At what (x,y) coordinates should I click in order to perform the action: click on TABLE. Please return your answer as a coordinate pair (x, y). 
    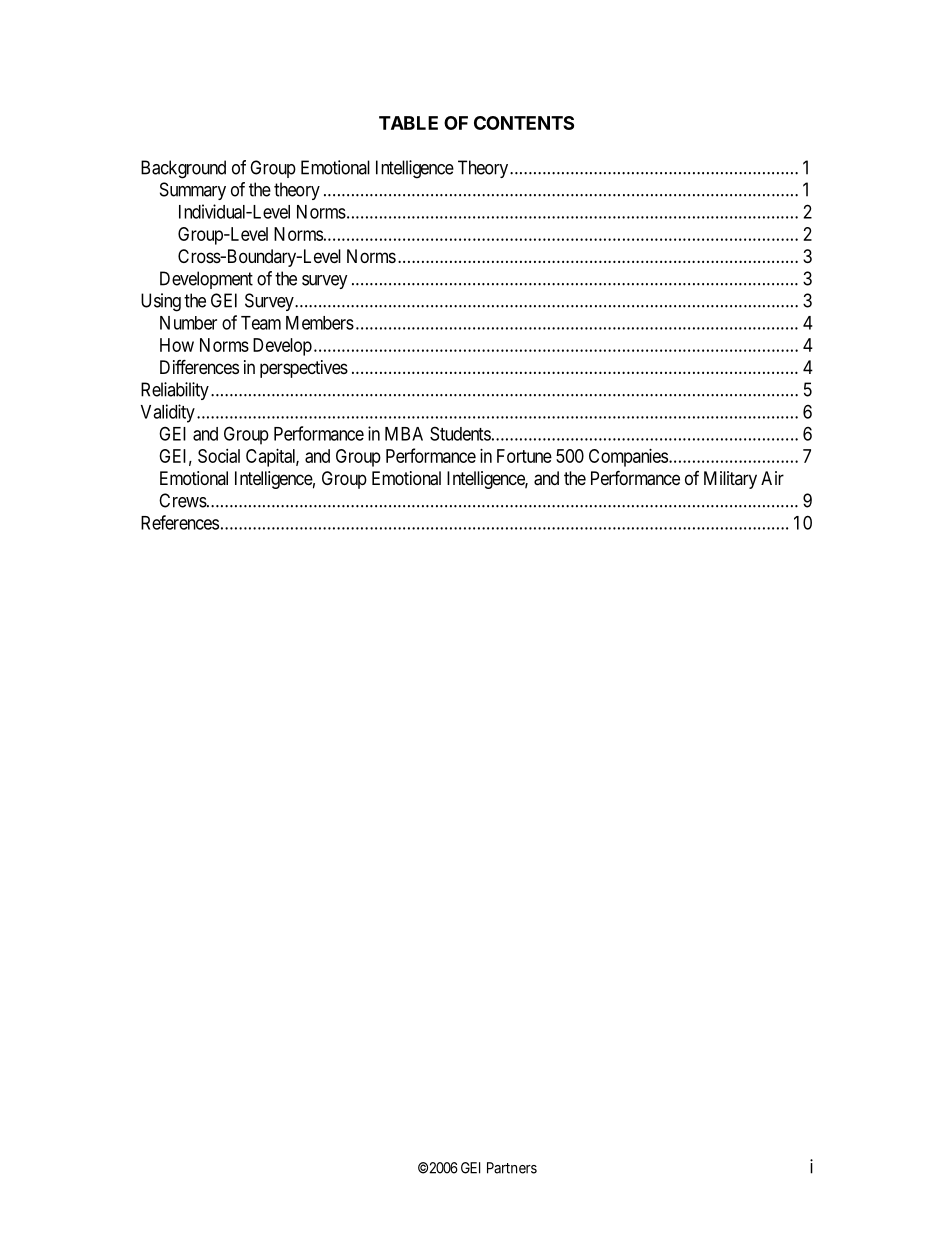
    Looking at the image, I should click on (408, 123).
